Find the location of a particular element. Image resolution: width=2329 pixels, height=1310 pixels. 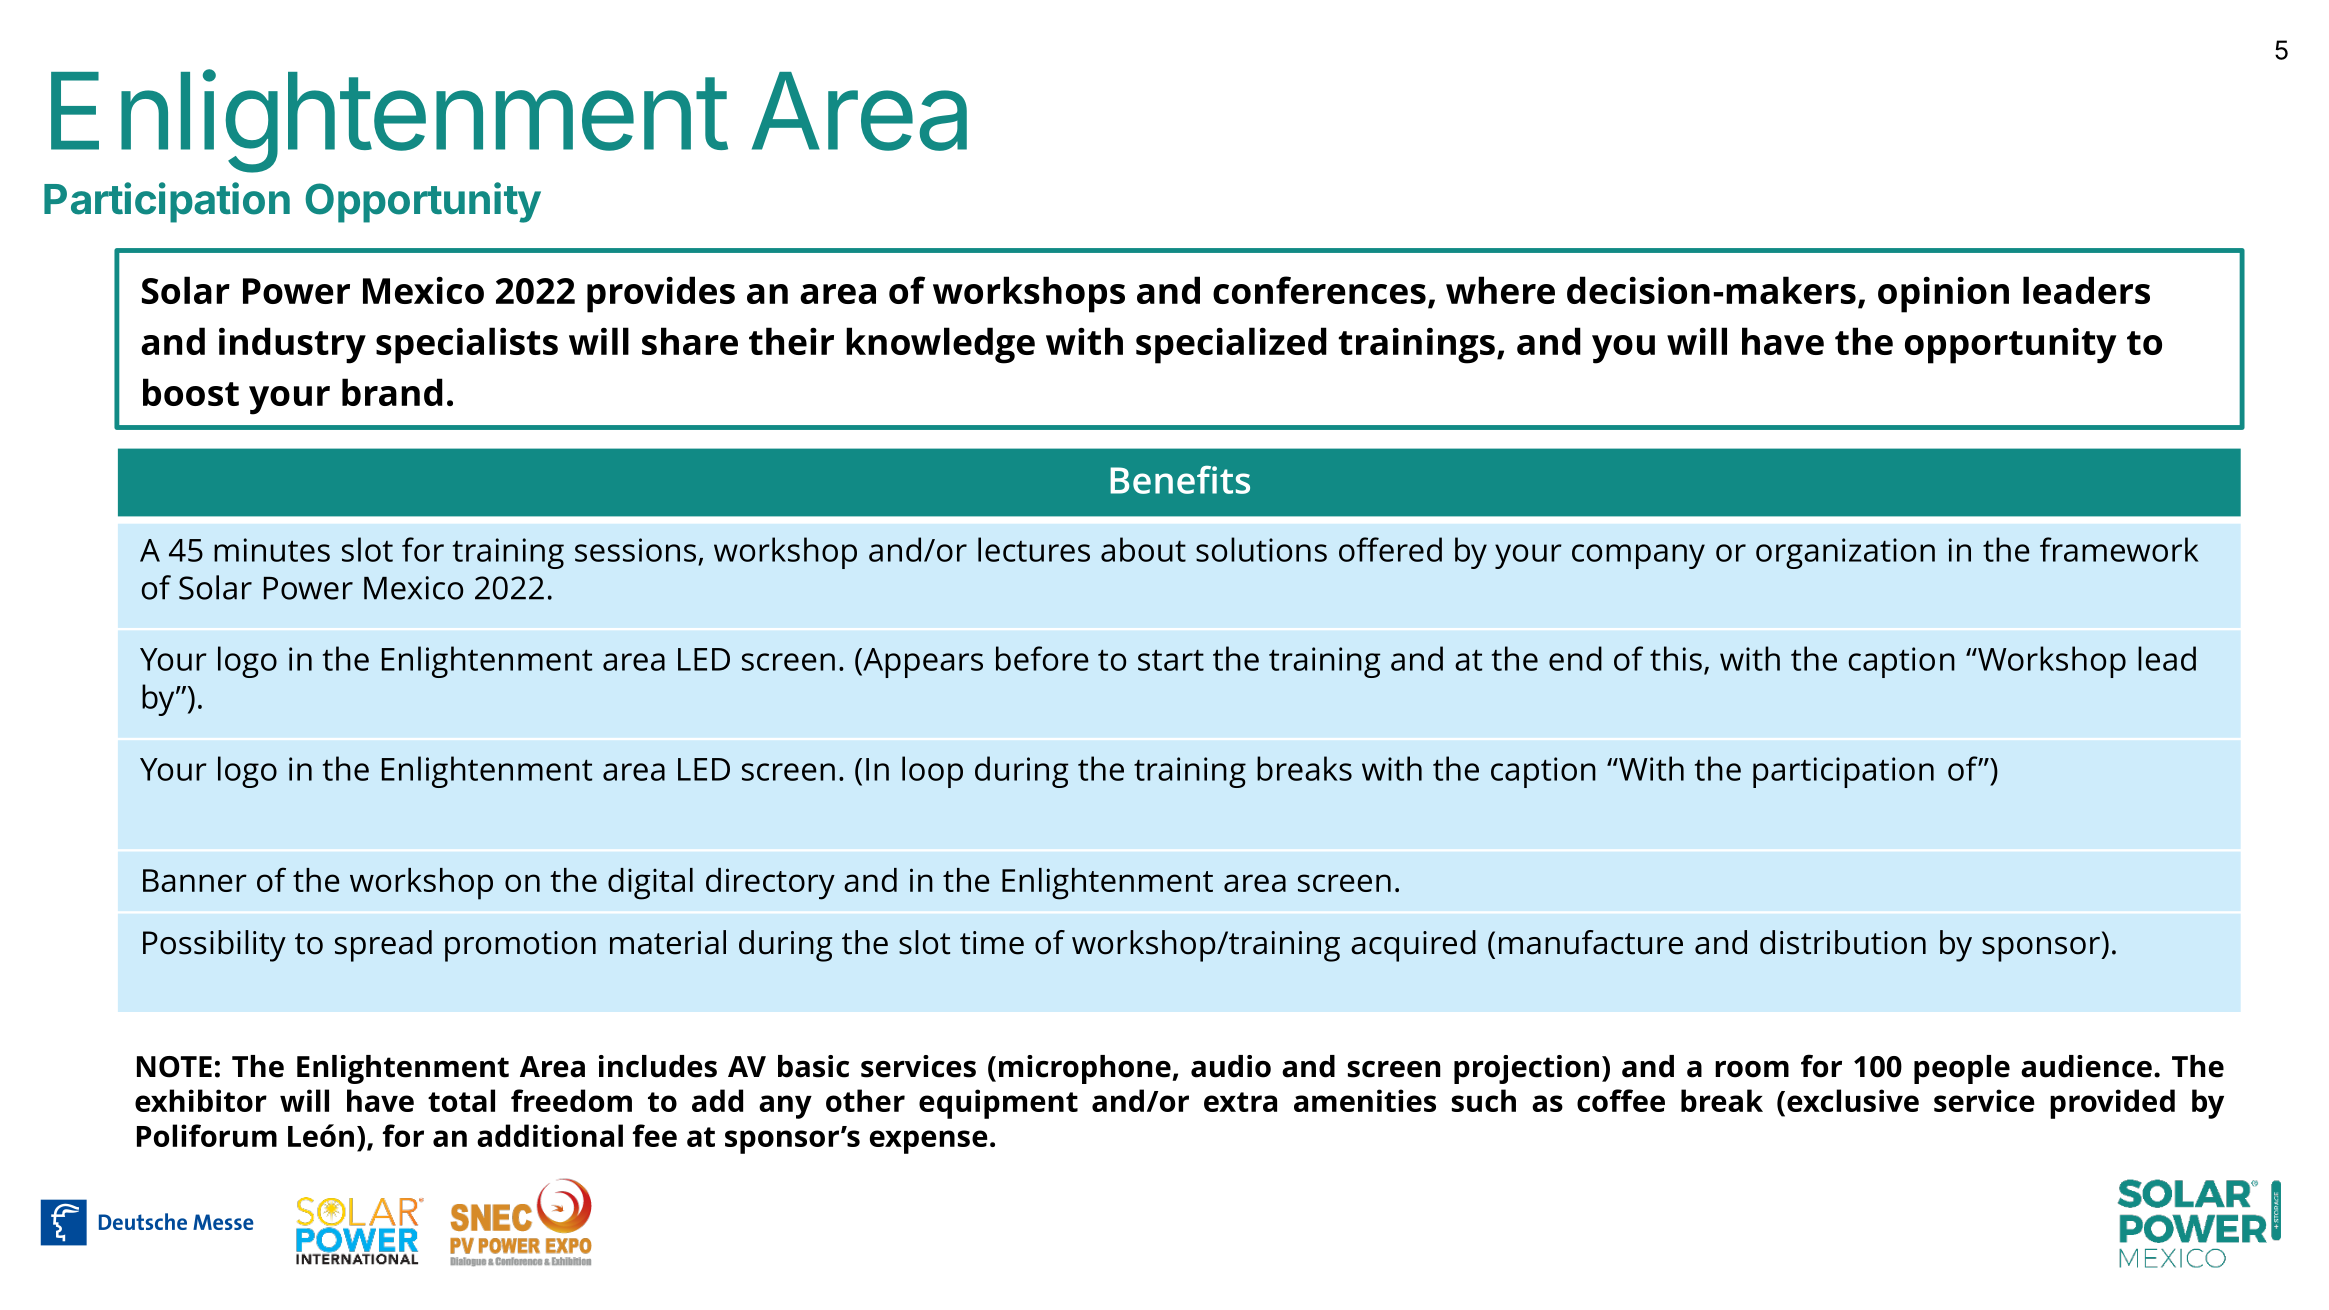

Appears is located at coordinates (922, 663).
